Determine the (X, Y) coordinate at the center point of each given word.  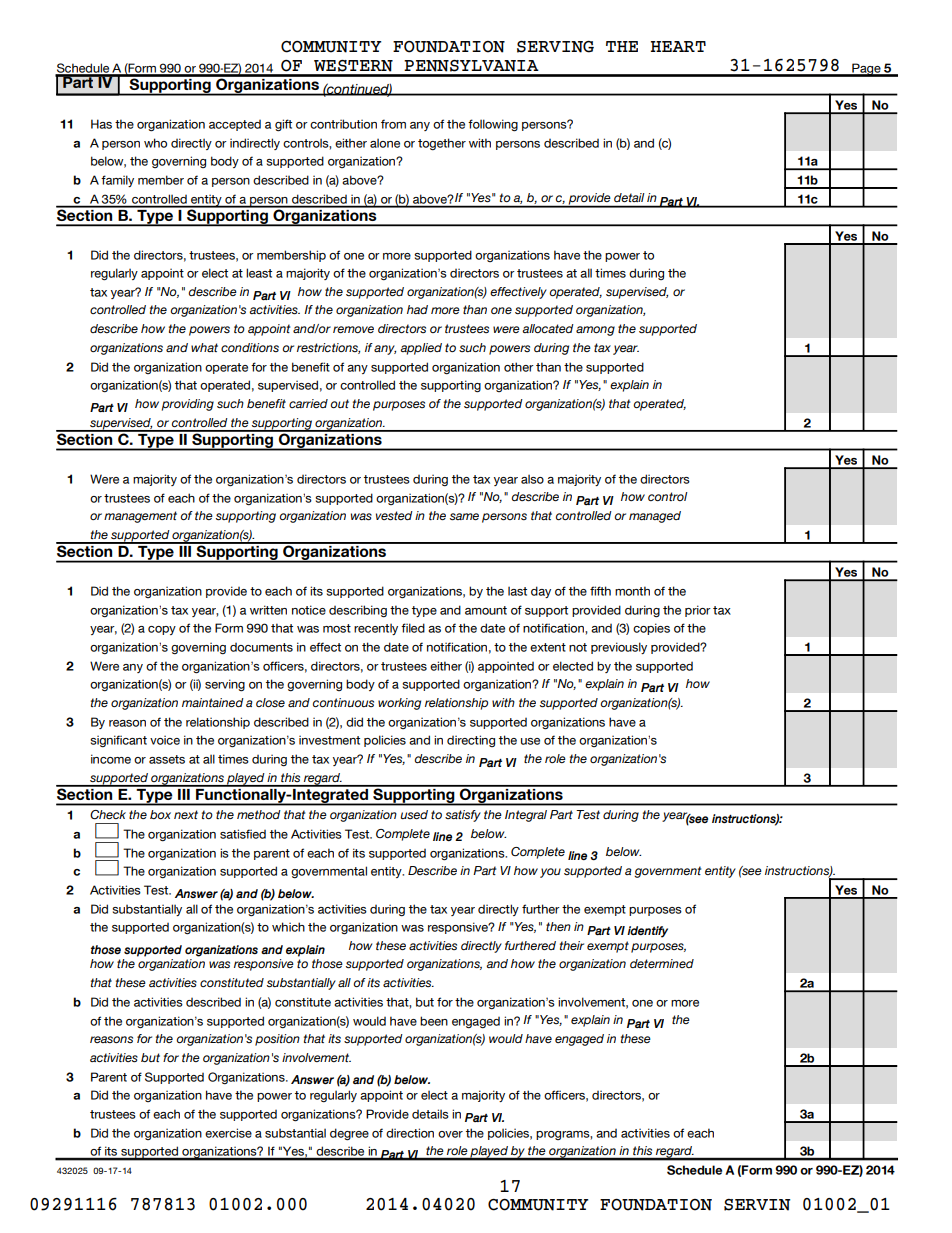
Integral (526, 816)
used (414, 814)
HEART (678, 46)
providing (188, 405)
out (339, 403)
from (393, 124)
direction (410, 1133)
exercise (228, 1133)
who (155, 143)
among (595, 331)
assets (167, 759)
